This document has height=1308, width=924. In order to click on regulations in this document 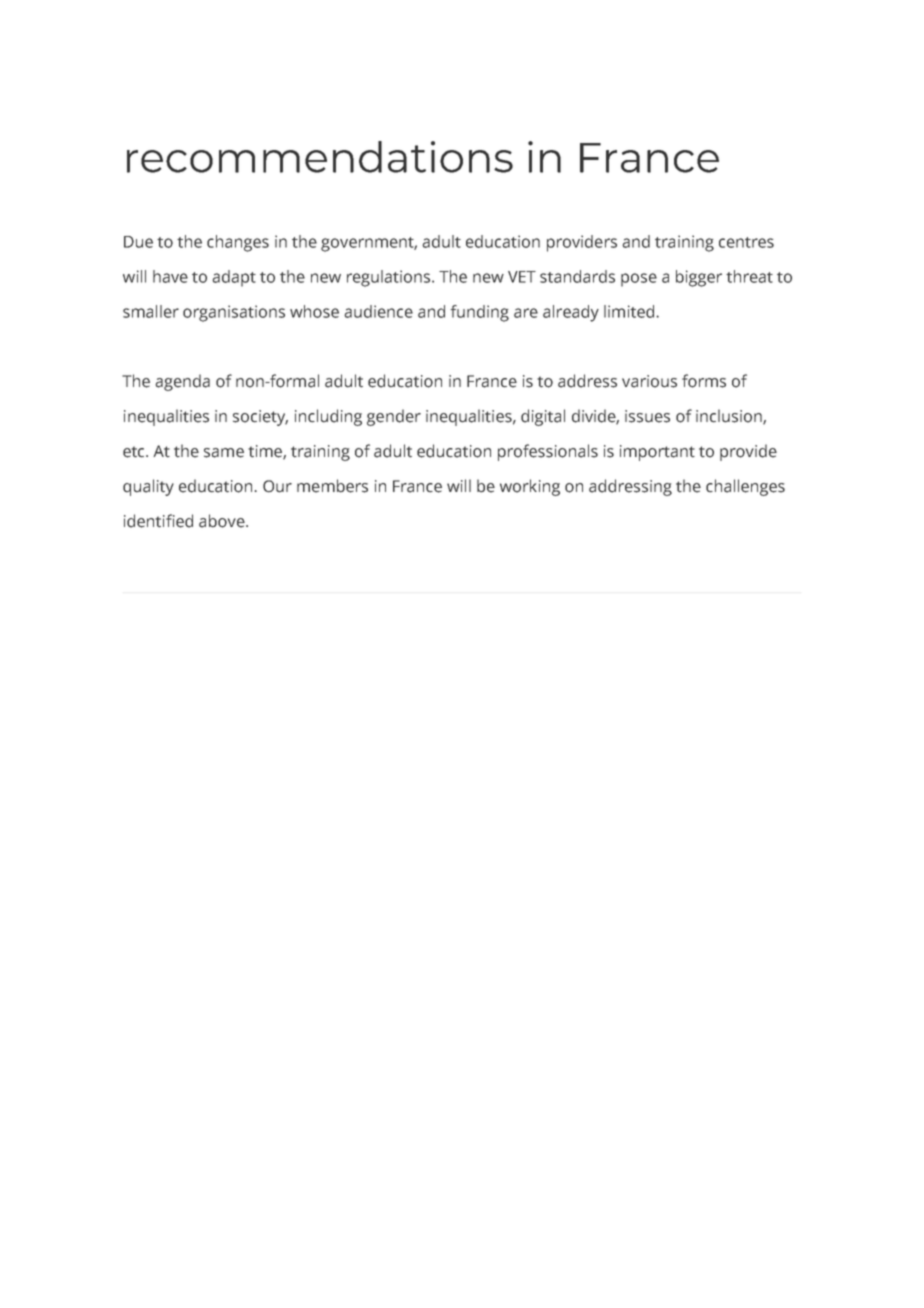, I will do `click(390, 278)`.
